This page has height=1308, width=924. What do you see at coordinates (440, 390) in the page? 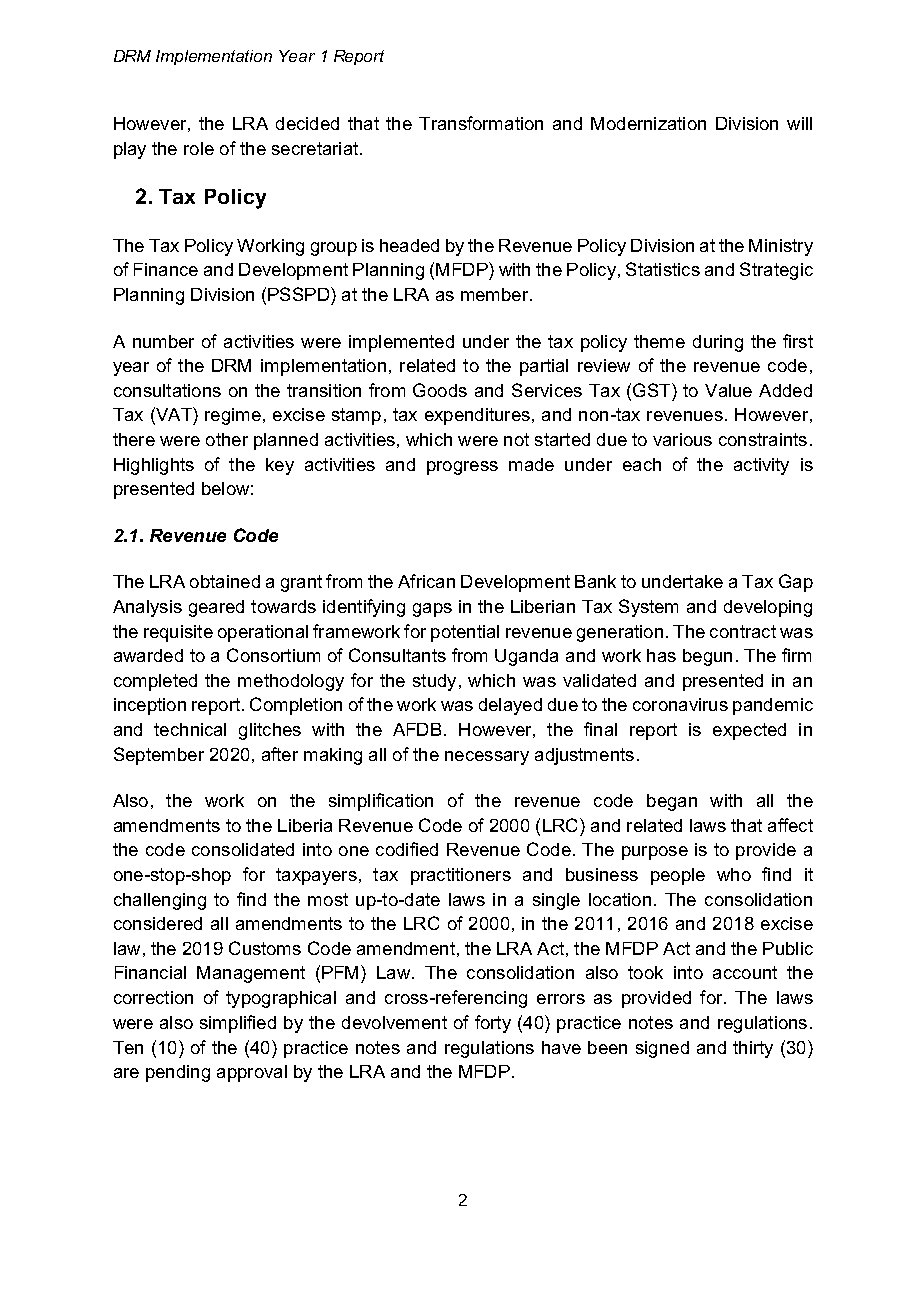
I see `Goods` at bounding box center [440, 390].
